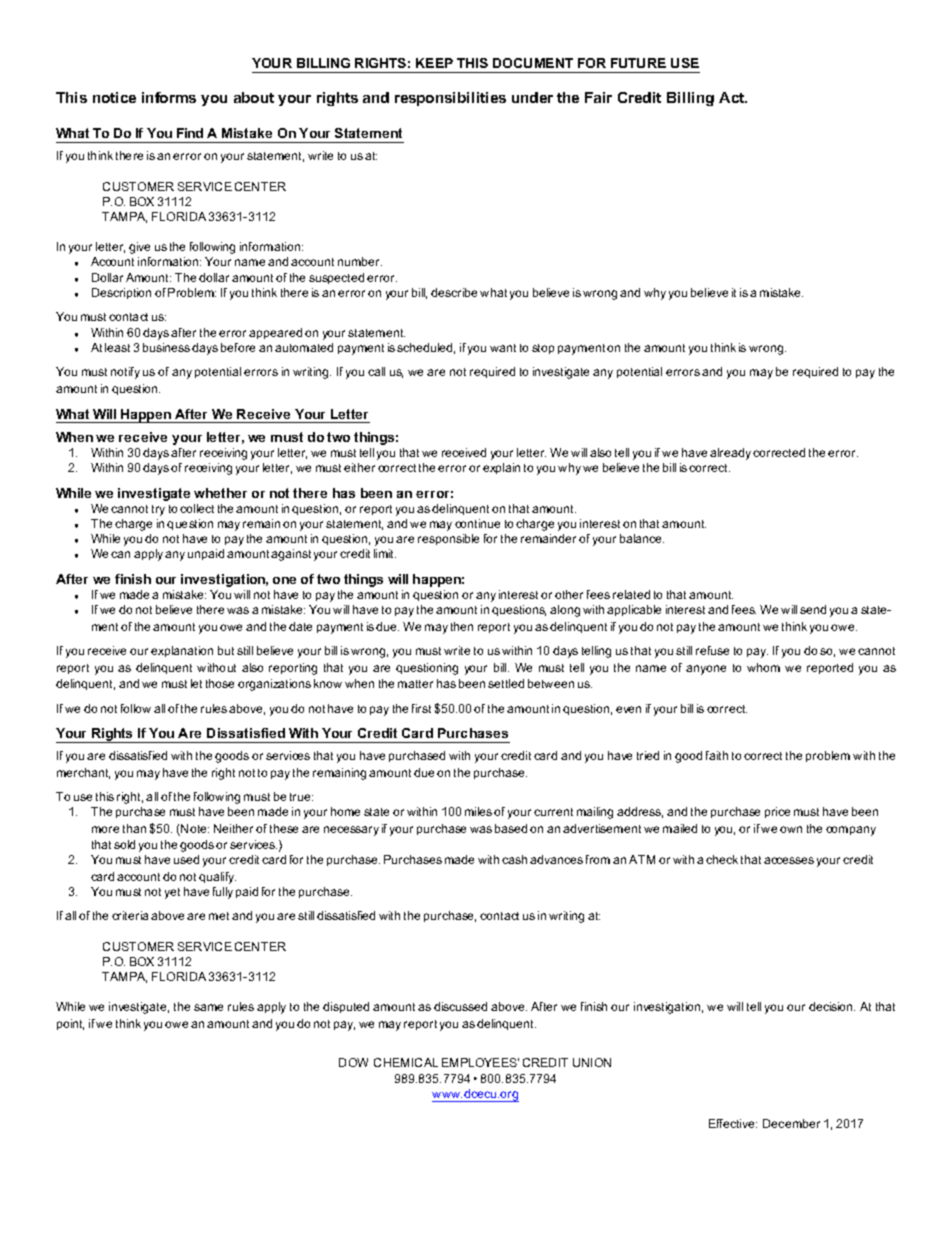  I want to click on already, so click(732, 454).
